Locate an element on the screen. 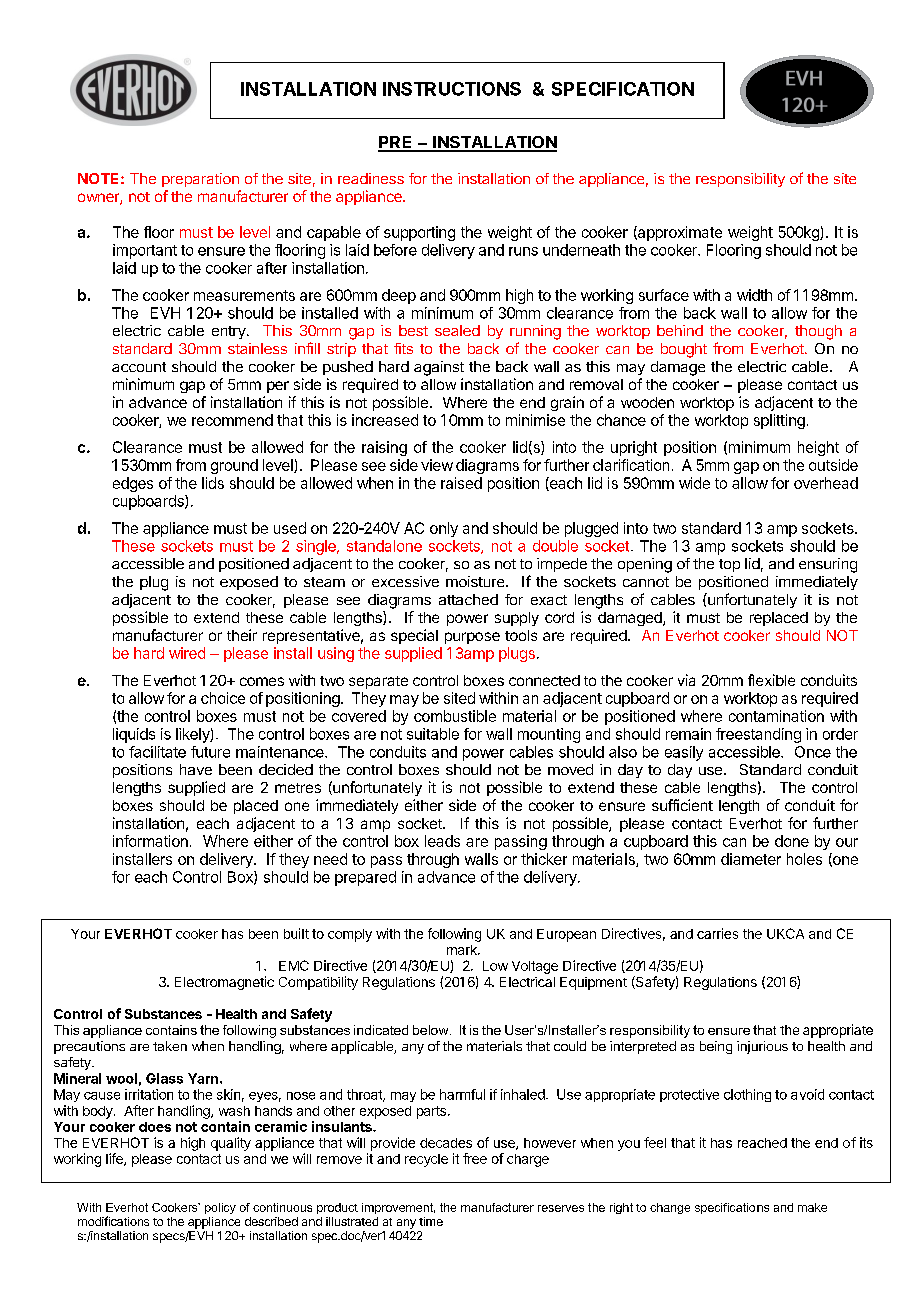  diameter is located at coordinates (751, 859).
